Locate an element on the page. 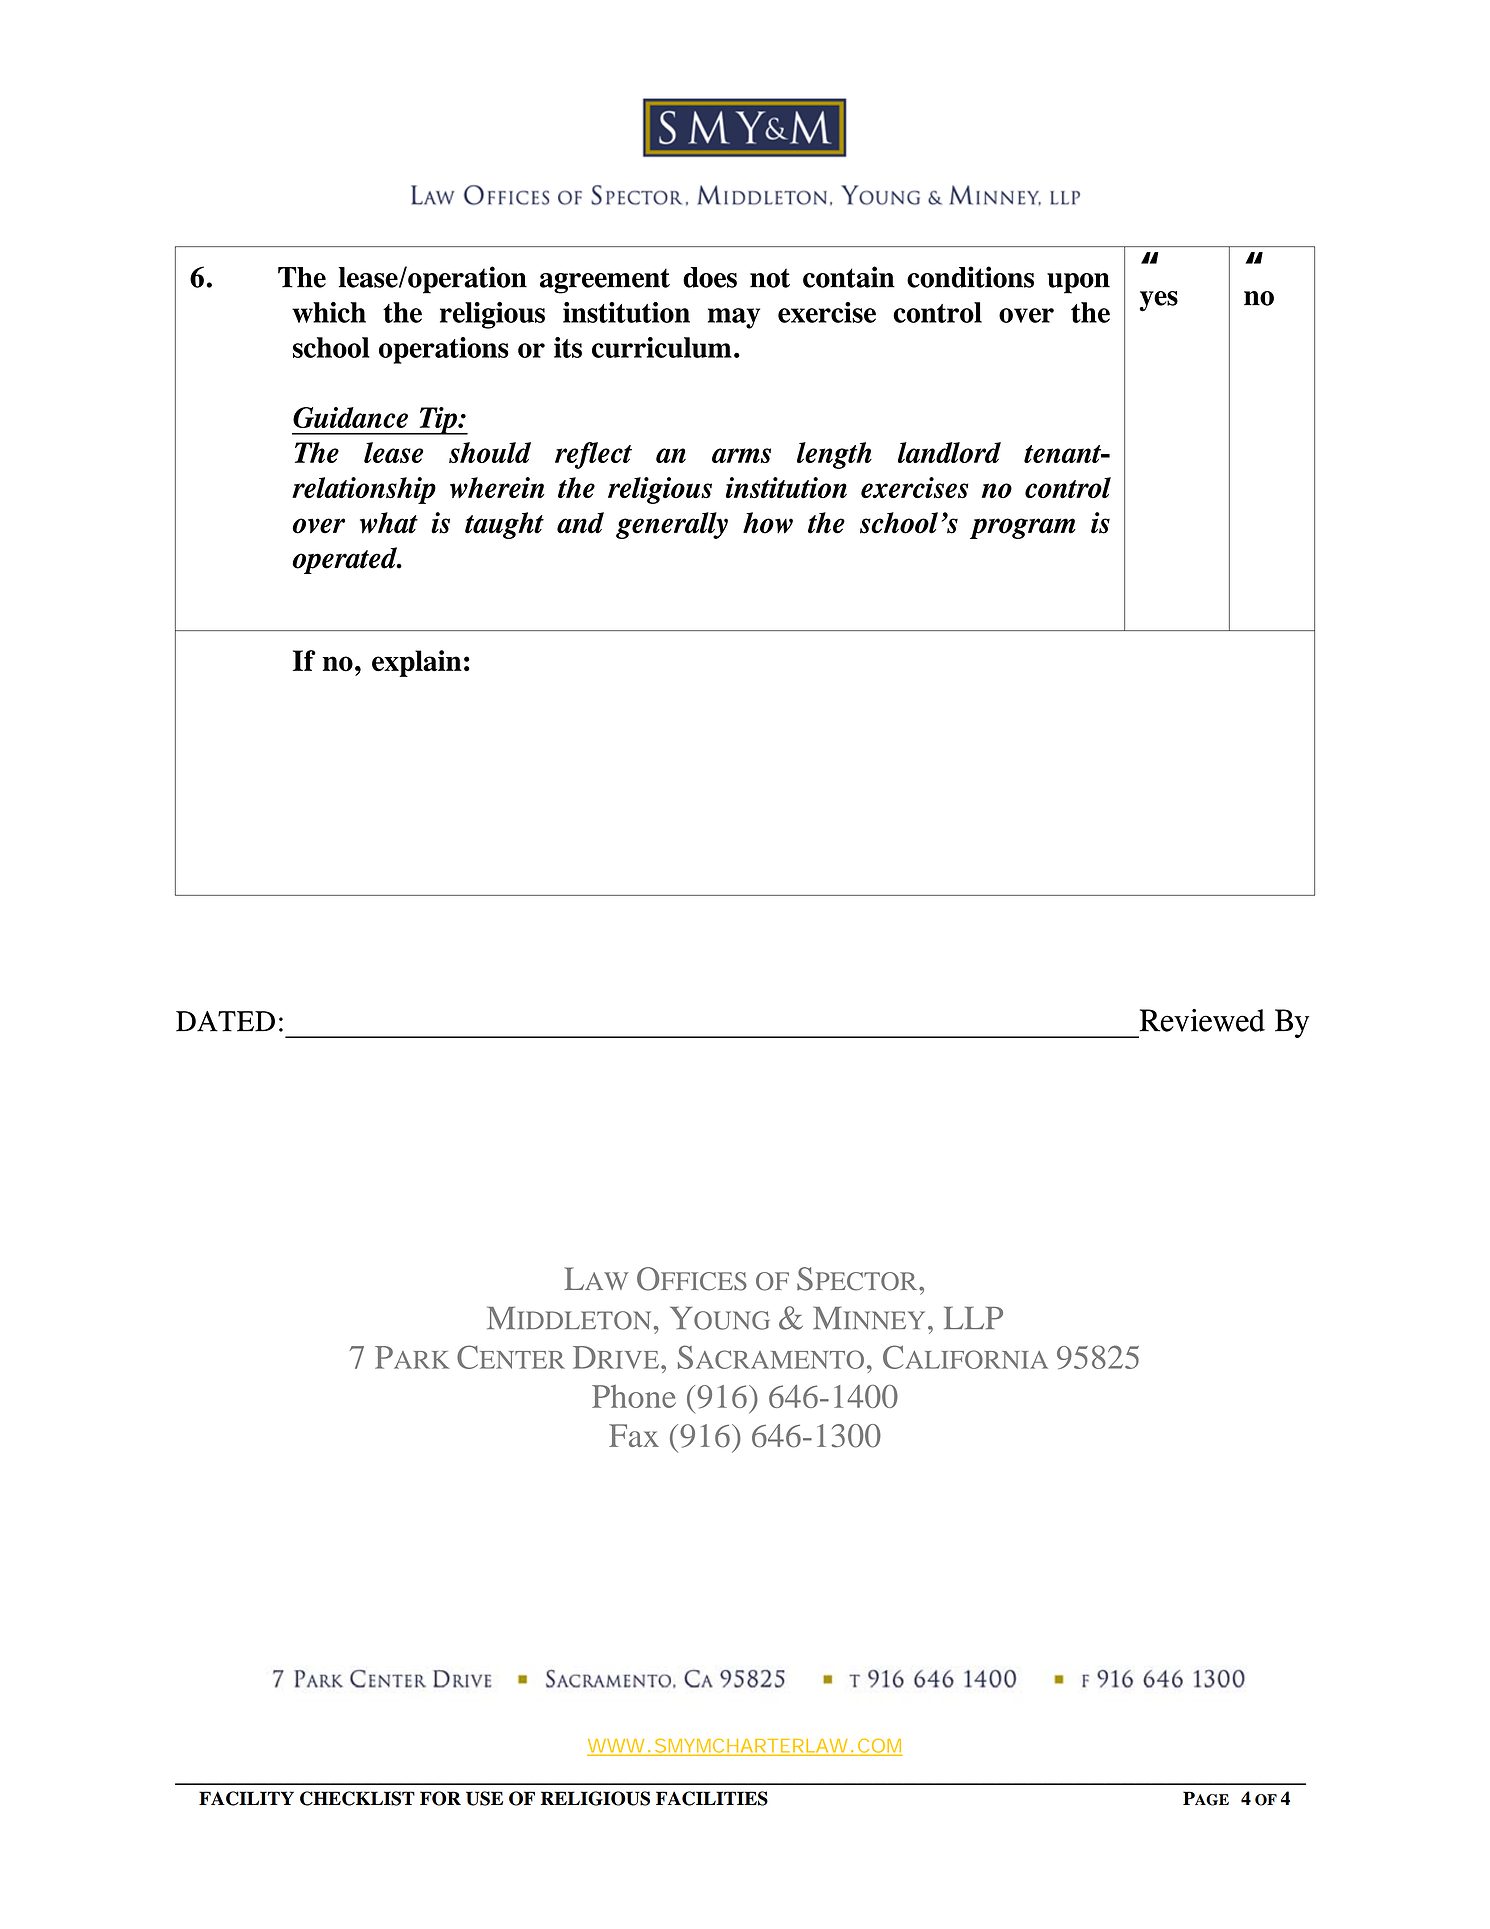  LLP is located at coordinates (973, 1317).
